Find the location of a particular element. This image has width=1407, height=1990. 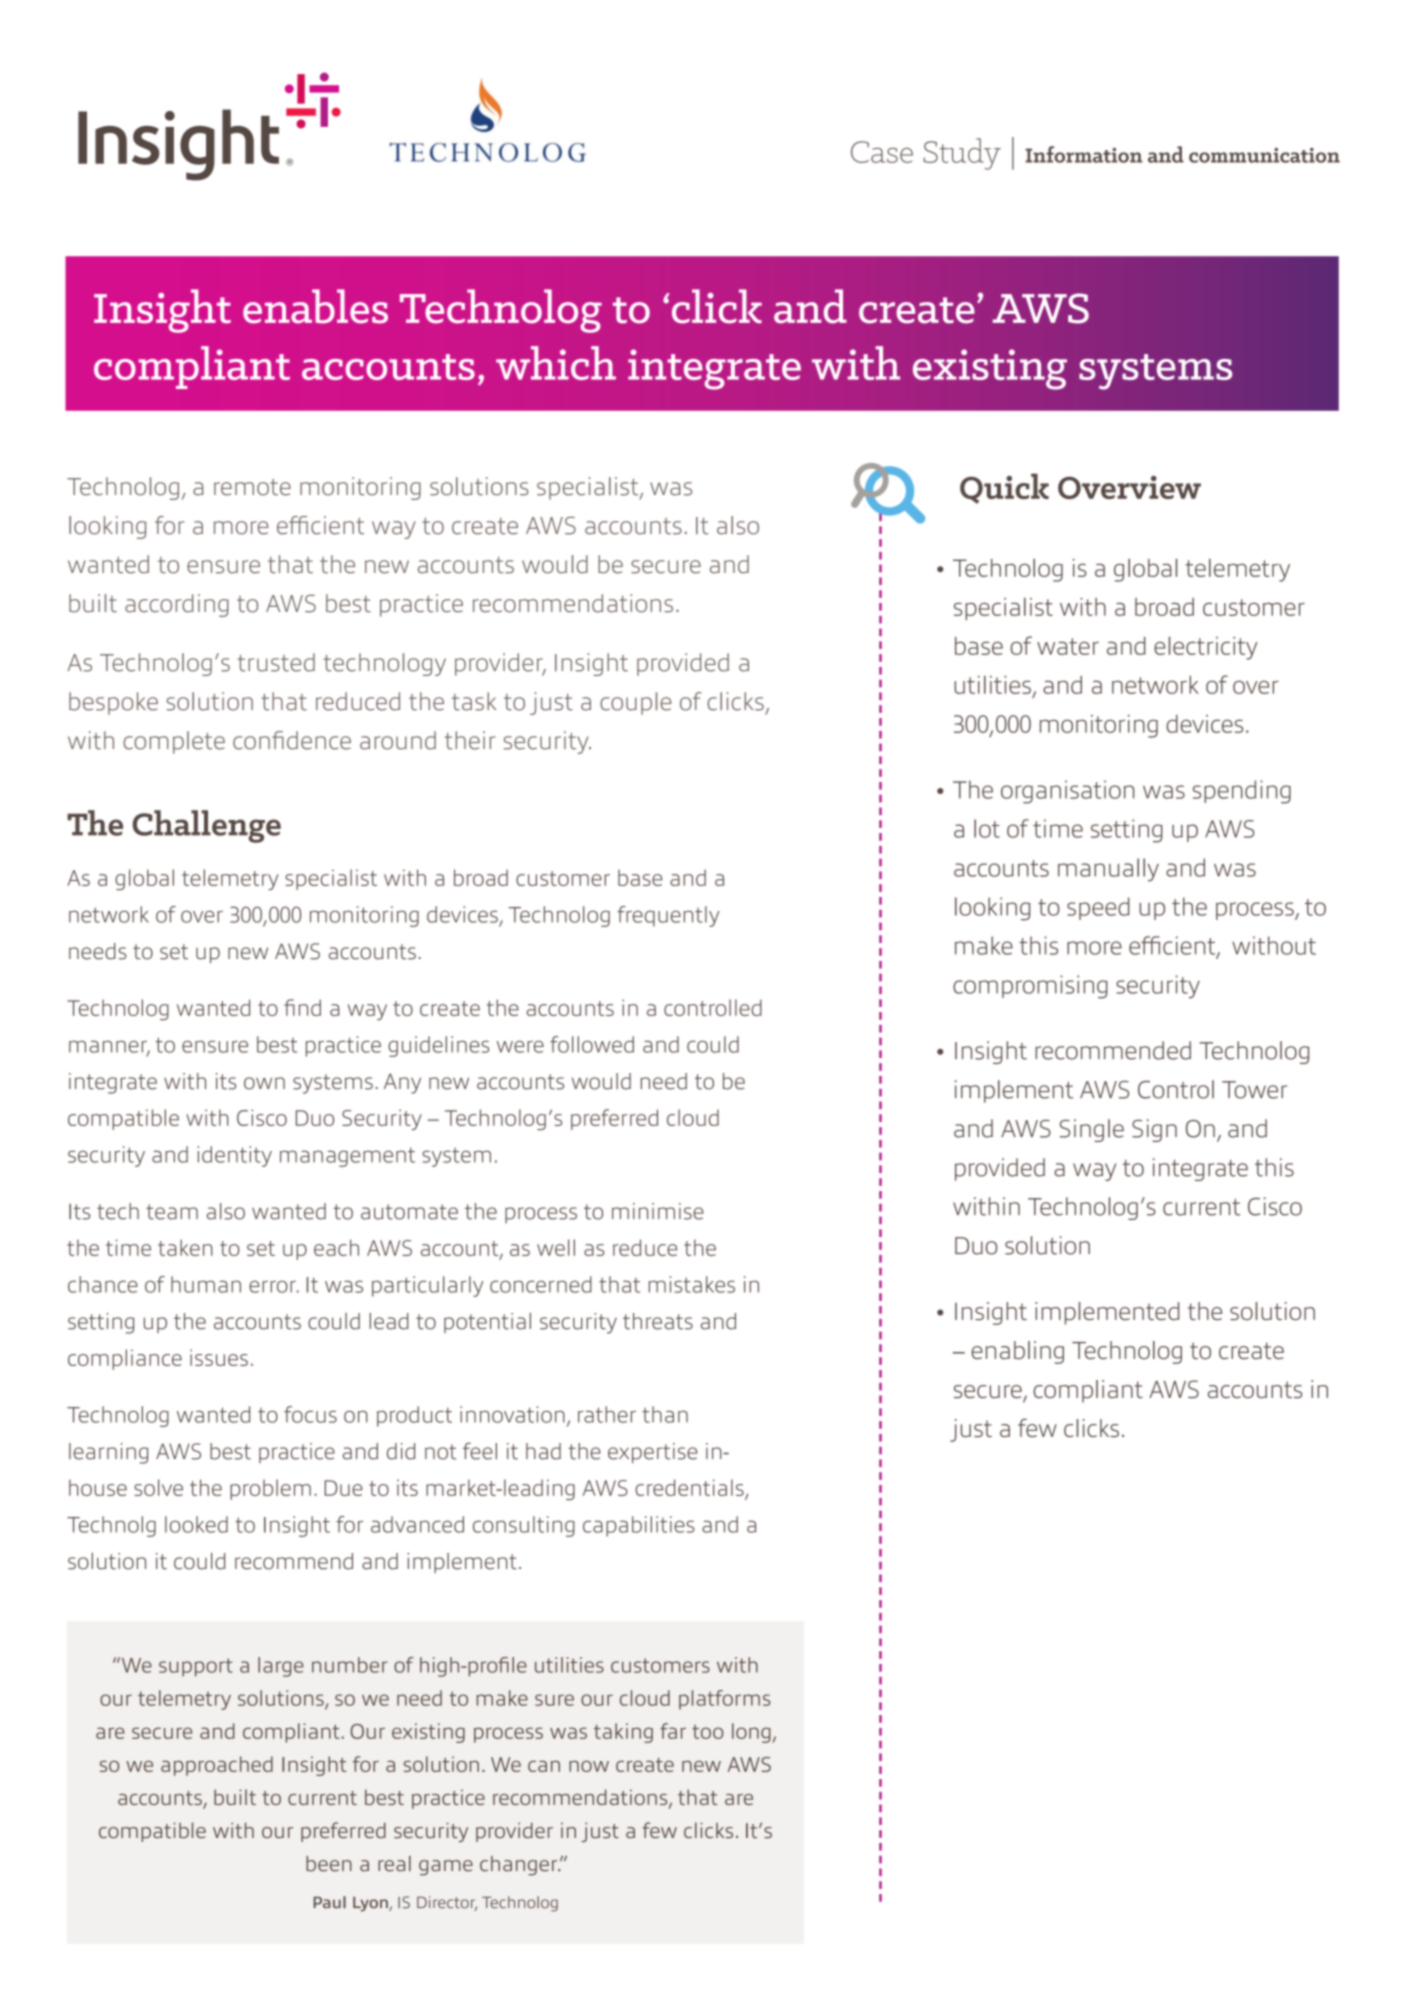

frequently is located at coordinates (668, 916).
